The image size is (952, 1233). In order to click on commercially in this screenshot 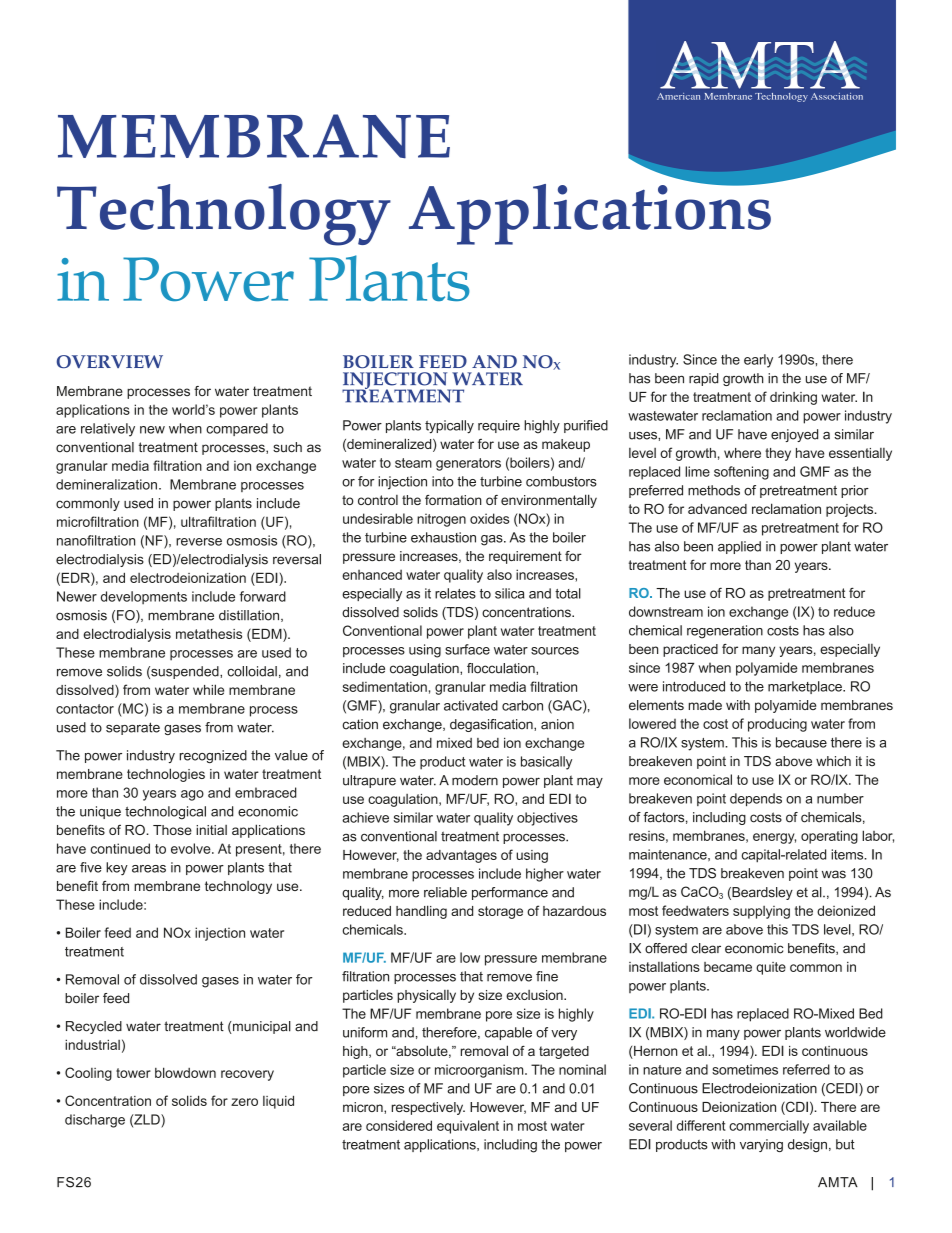, I will do `click(769, 1127)`.
